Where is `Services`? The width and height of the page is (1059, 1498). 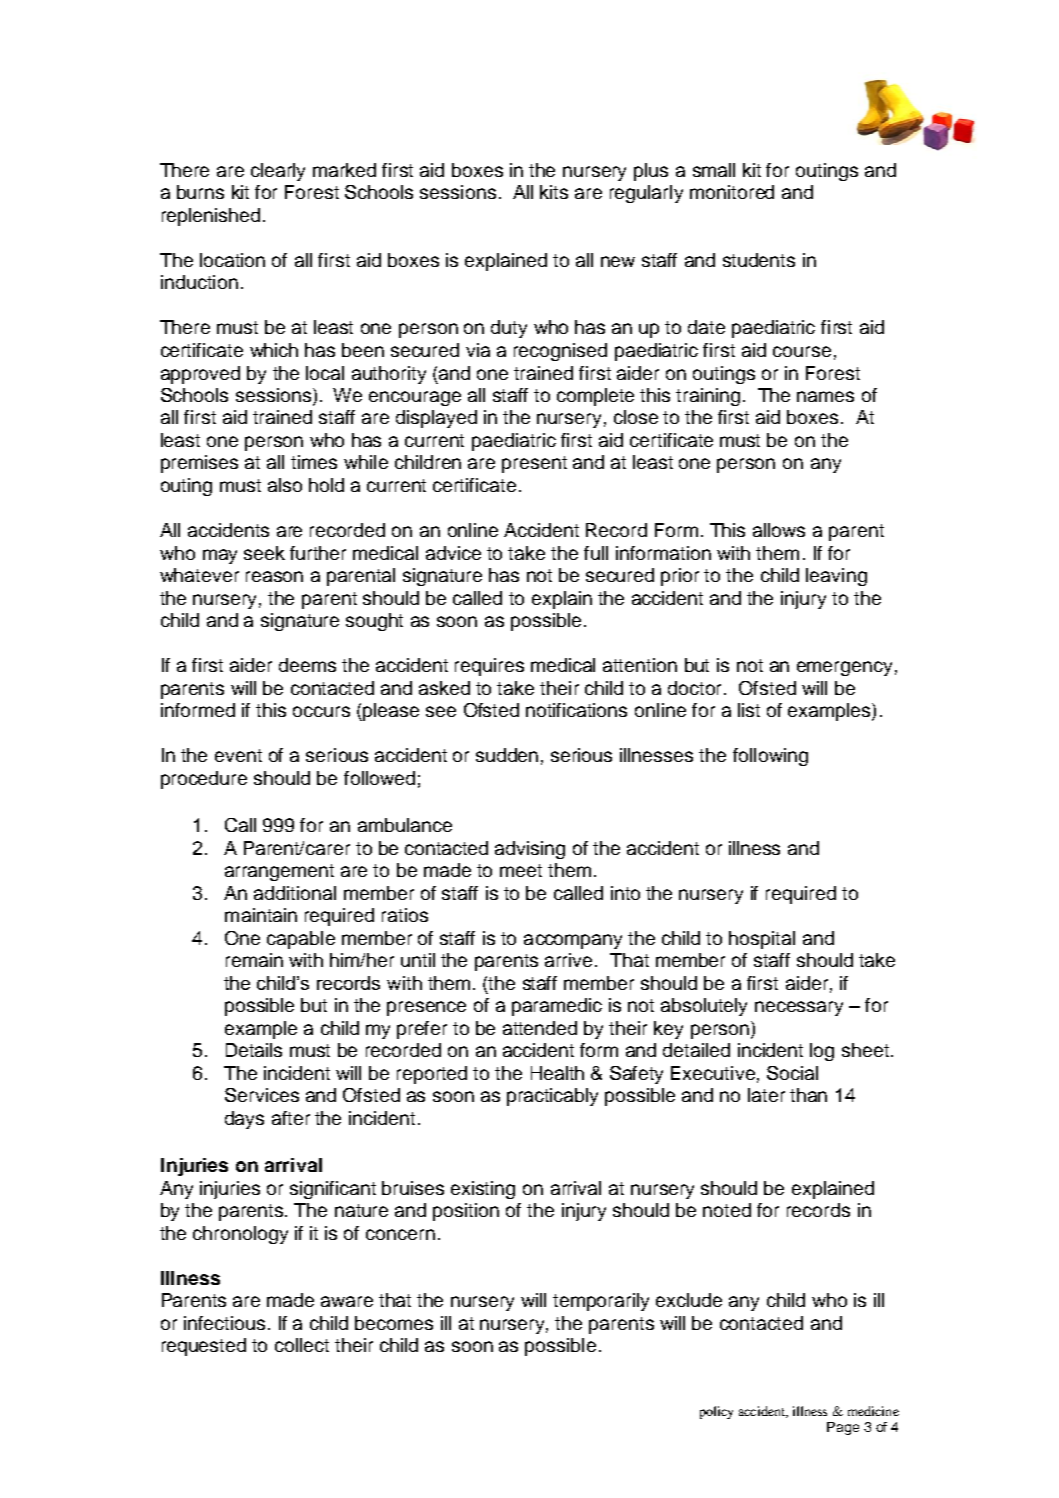
Services is located at coordinates (262, 1095).
